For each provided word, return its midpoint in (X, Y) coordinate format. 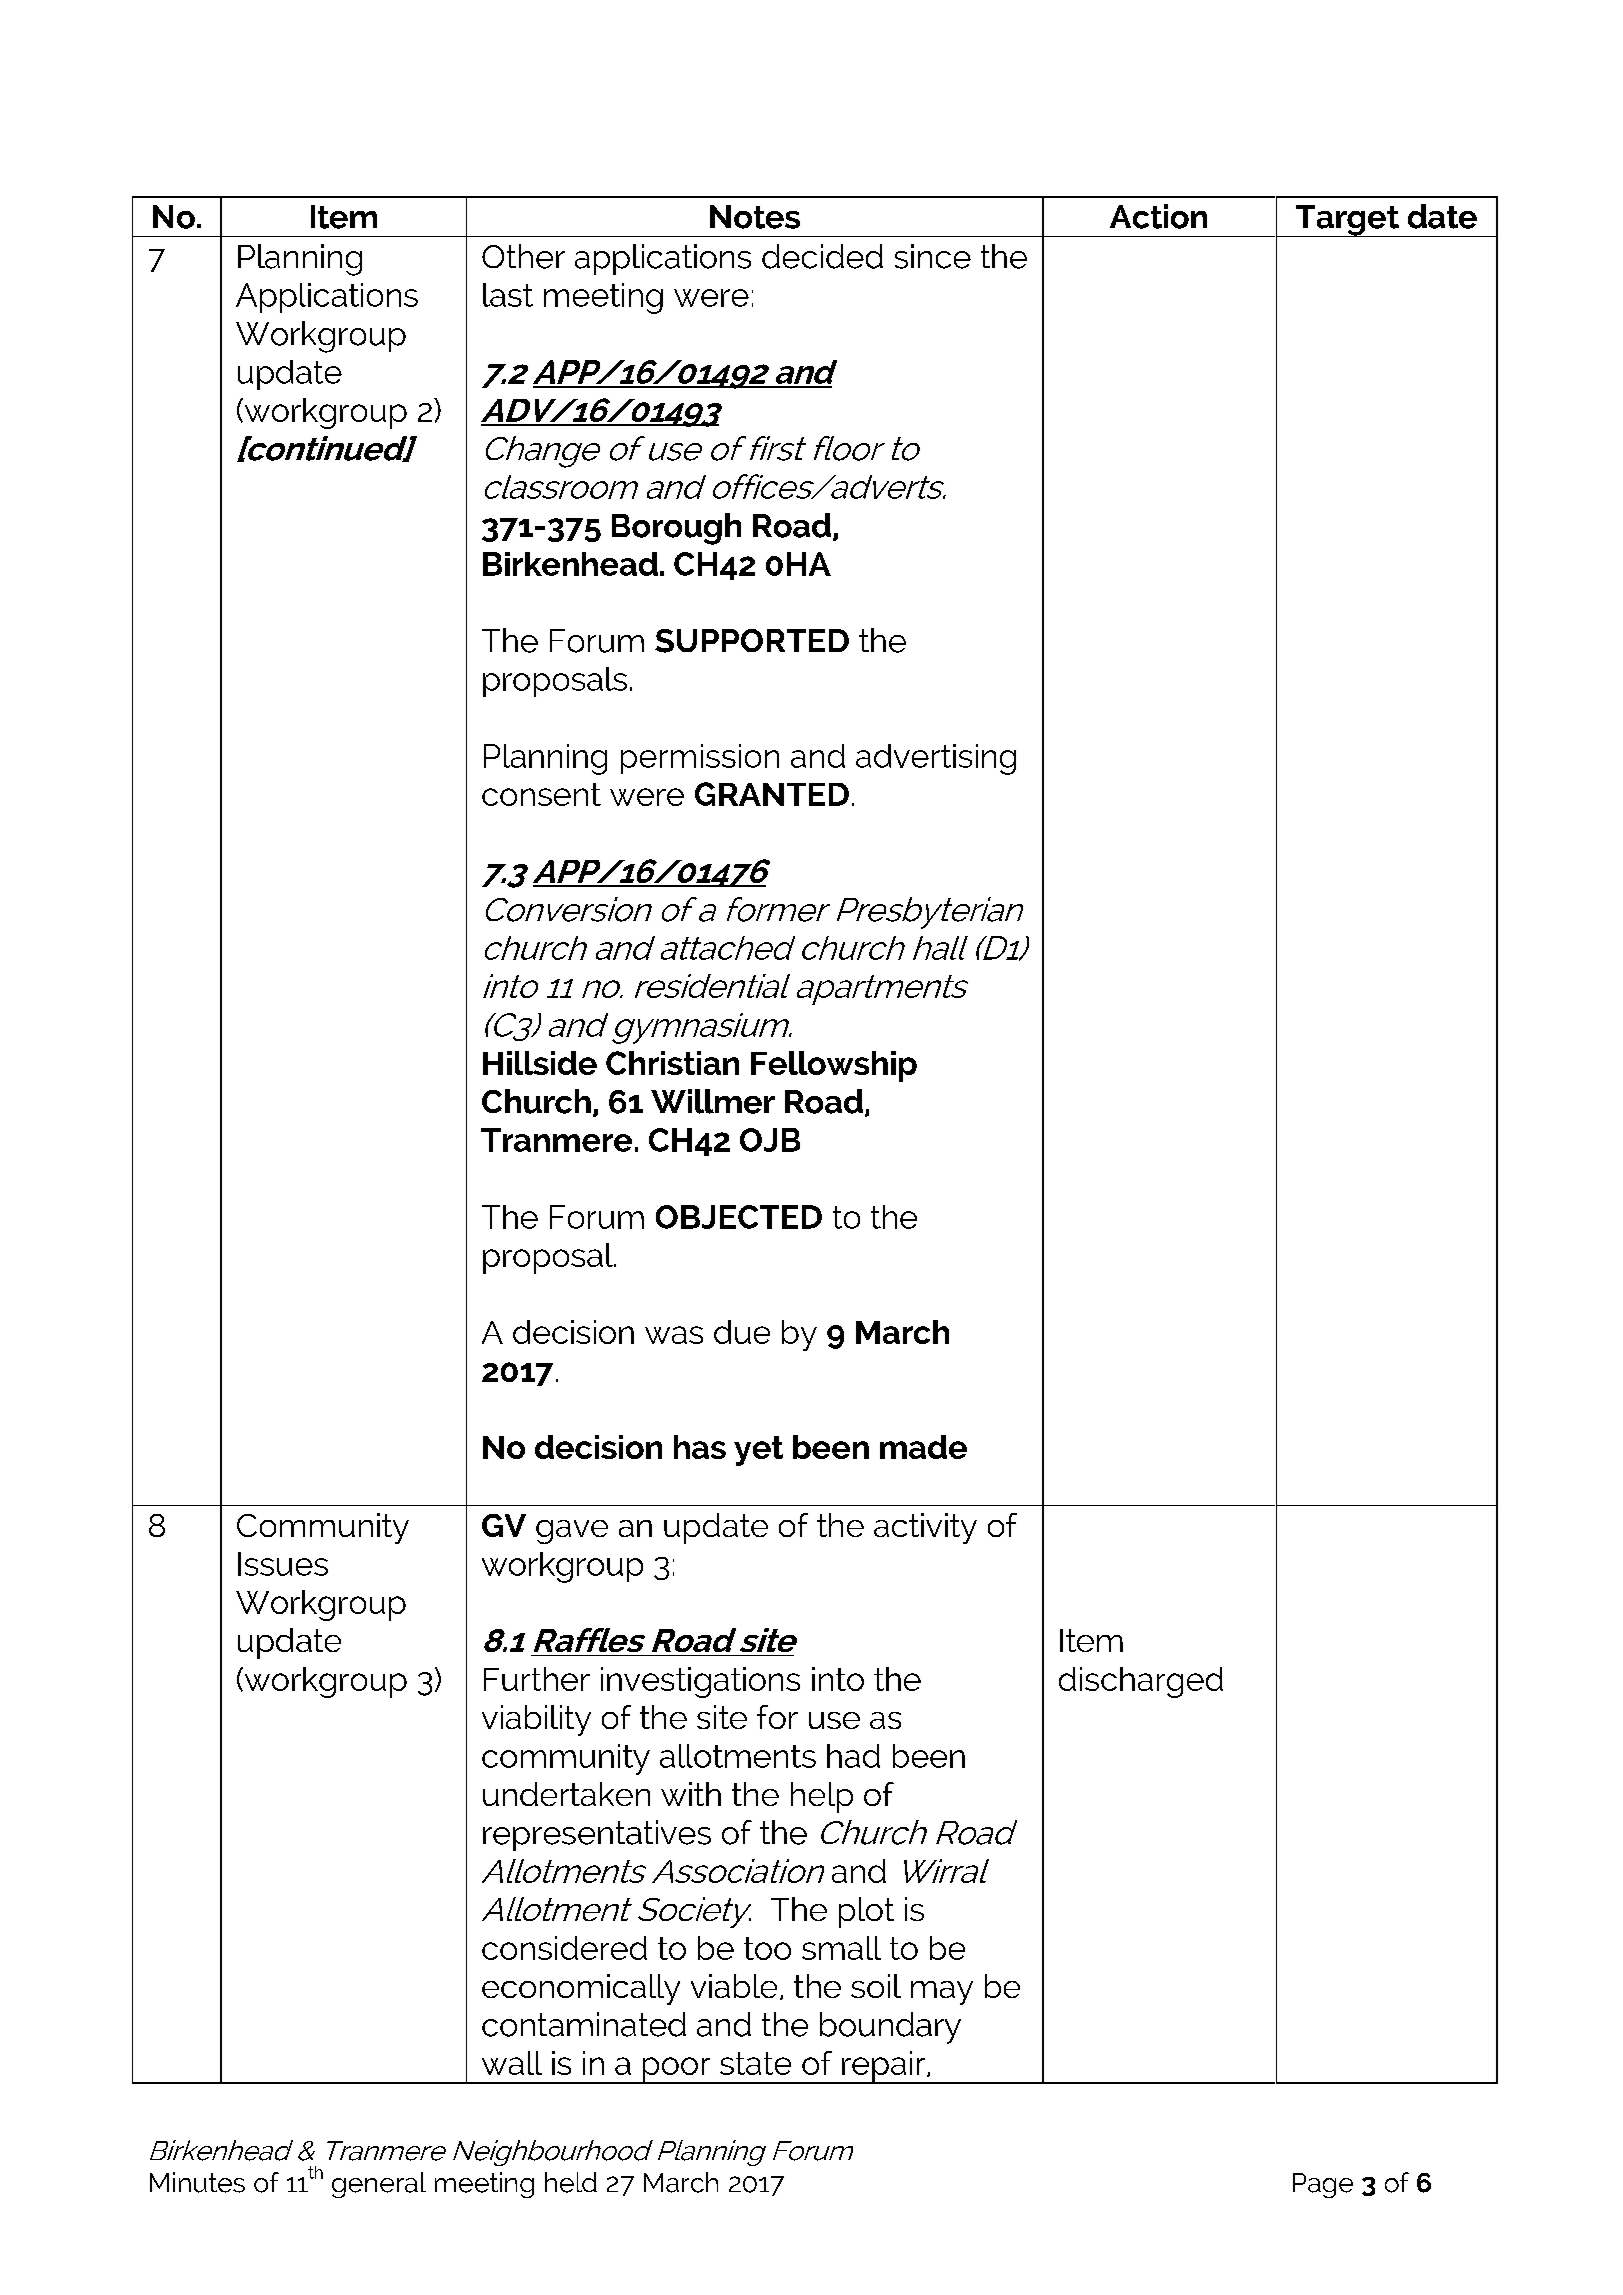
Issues (283, 1564)
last (508, 295)
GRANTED (772, 794)
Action (1158, 216)
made (923, 1447)
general (379, 2185)
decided (822, 256)
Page (1323, 2185)
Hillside (540, 1063)
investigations (700, 1682)
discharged (1141, 1682)
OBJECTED (739, 1217)
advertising (936, 759)
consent (541, 794)
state (755, 2063)
